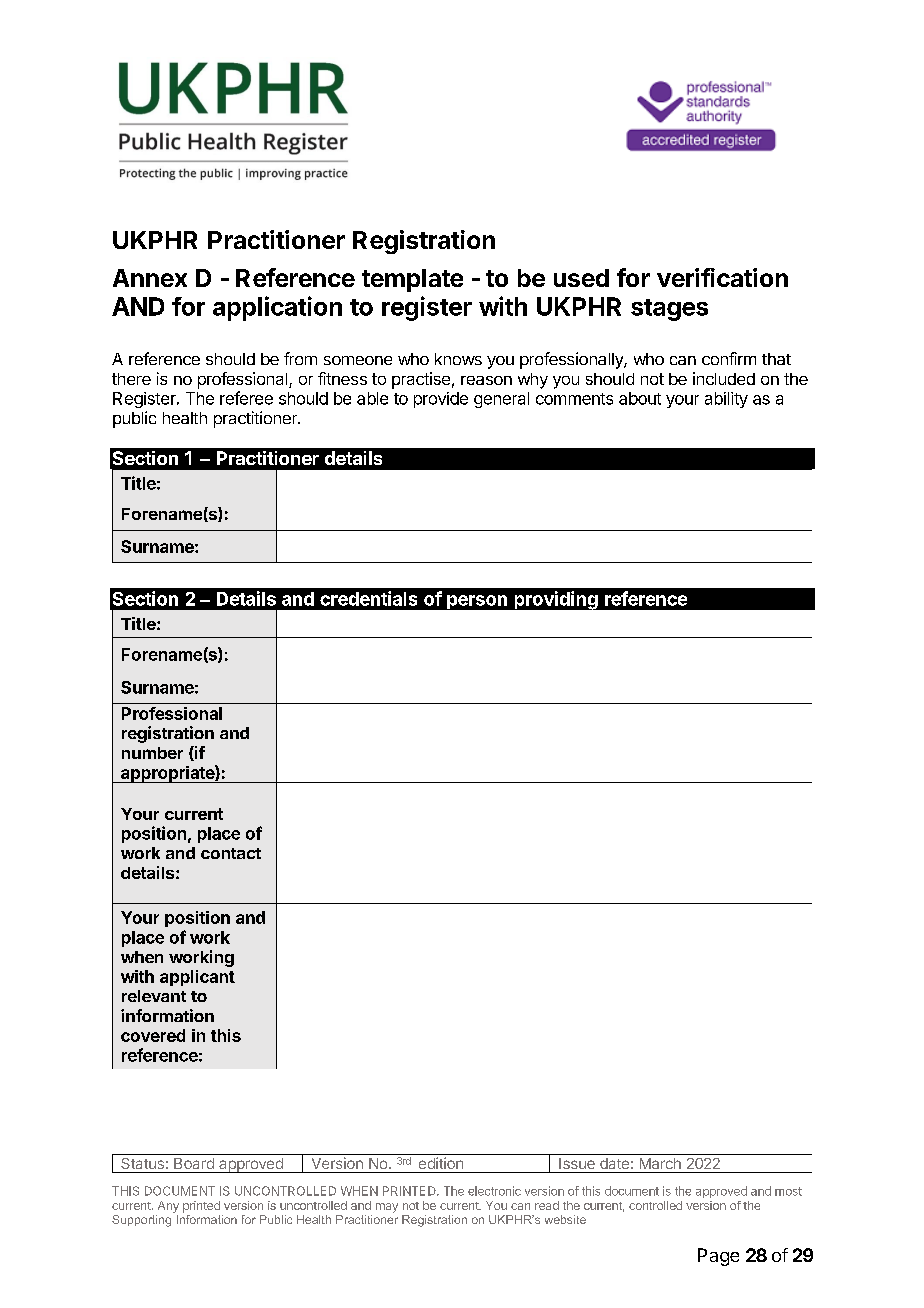 This image has width=924, height=1308. I want to click on provide, so click(441, 400).
